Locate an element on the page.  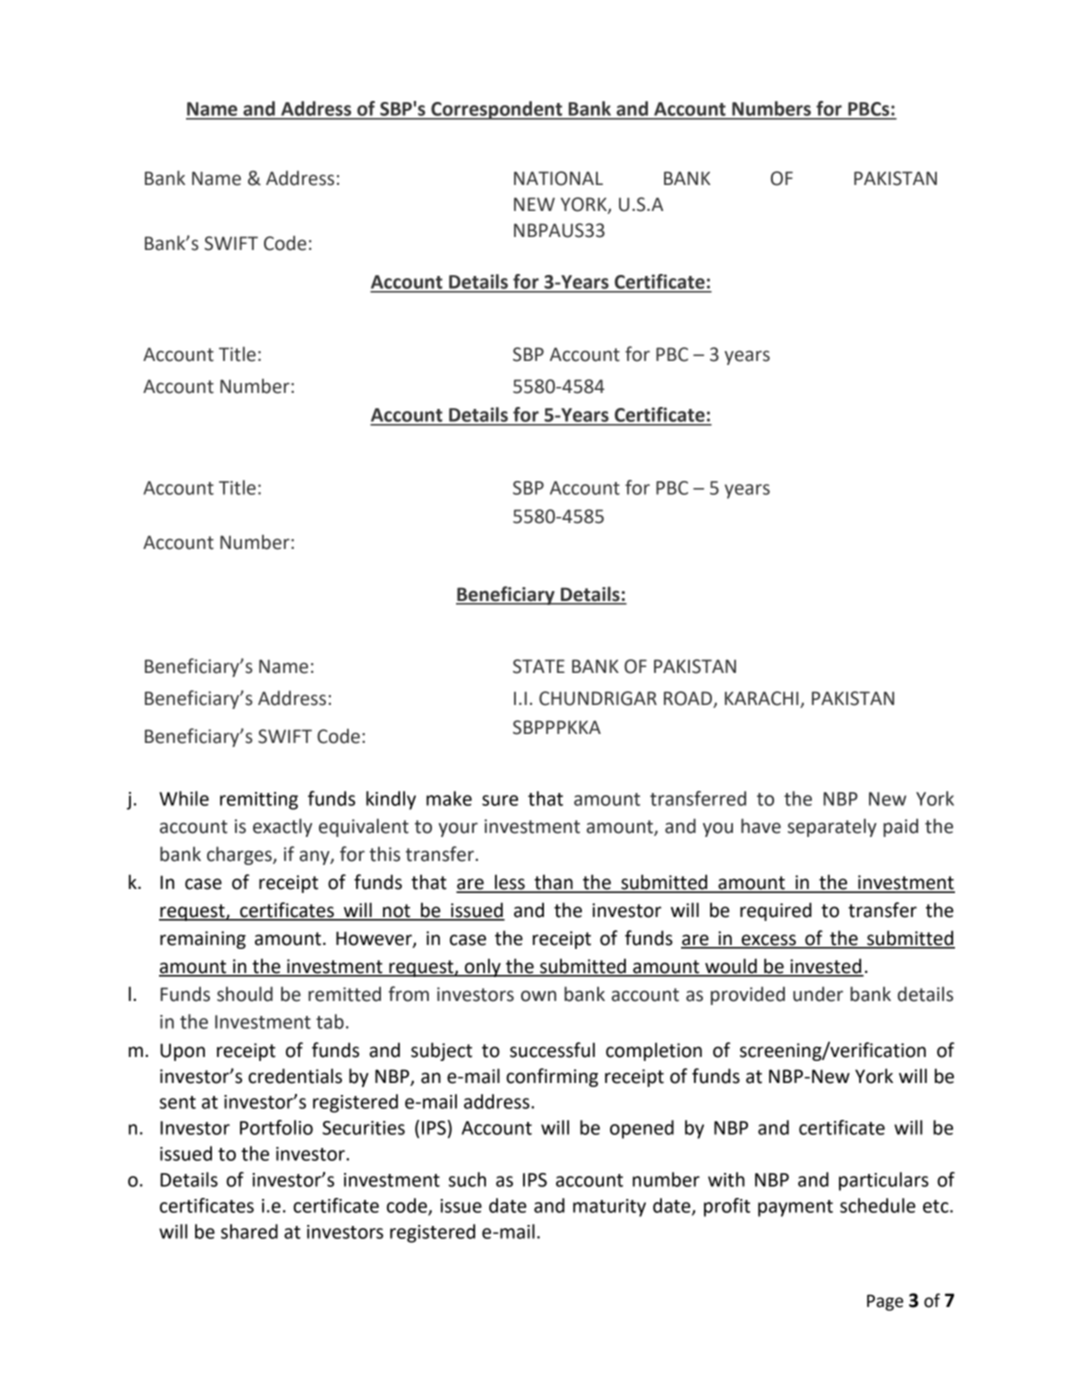
remitting is located at coordinates (259, 801).
